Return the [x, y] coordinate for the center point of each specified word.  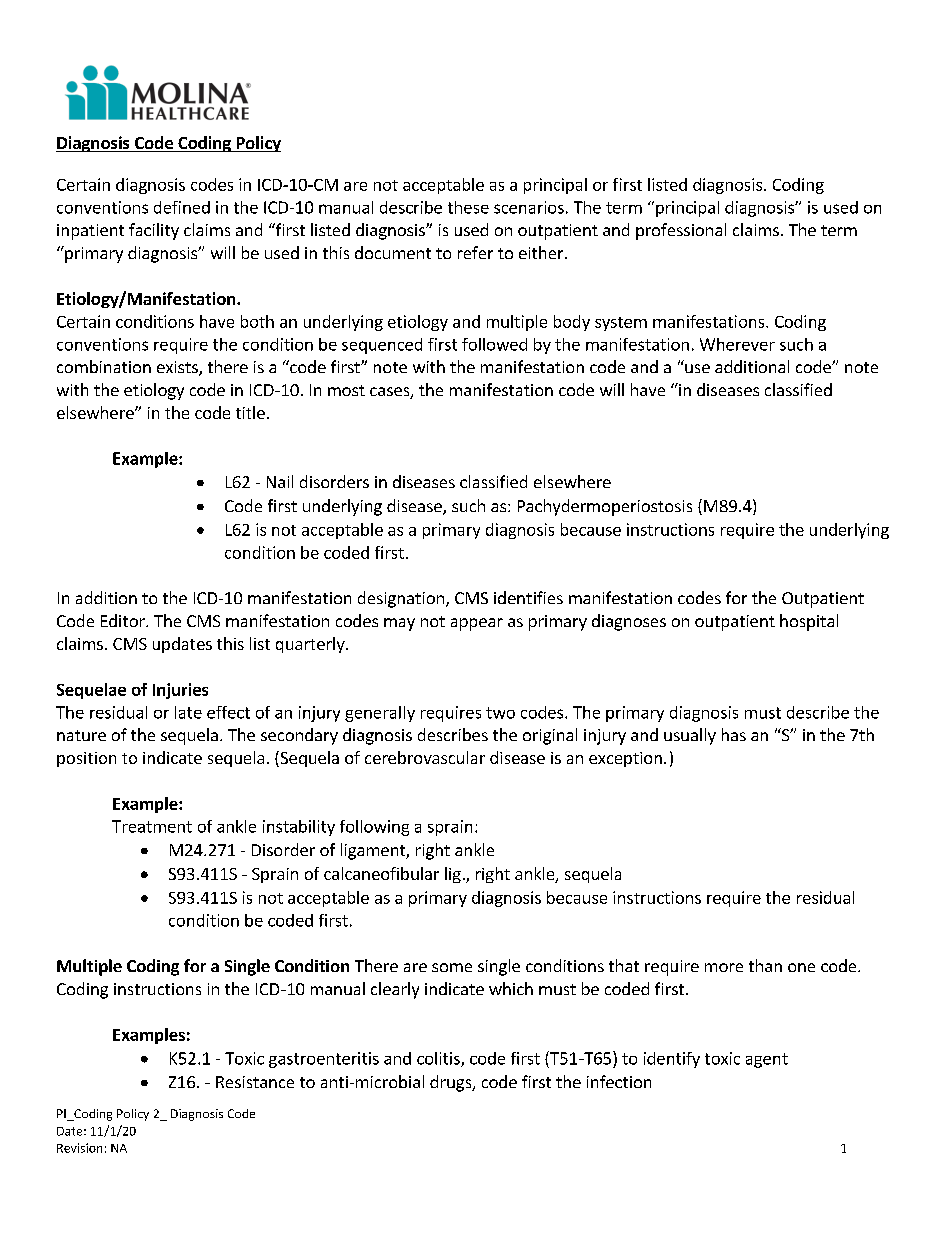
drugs [452, 1083]
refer [475, 252]
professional [681, 231]
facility [154, 231]
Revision [79, 1148]
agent [767, 1060]
